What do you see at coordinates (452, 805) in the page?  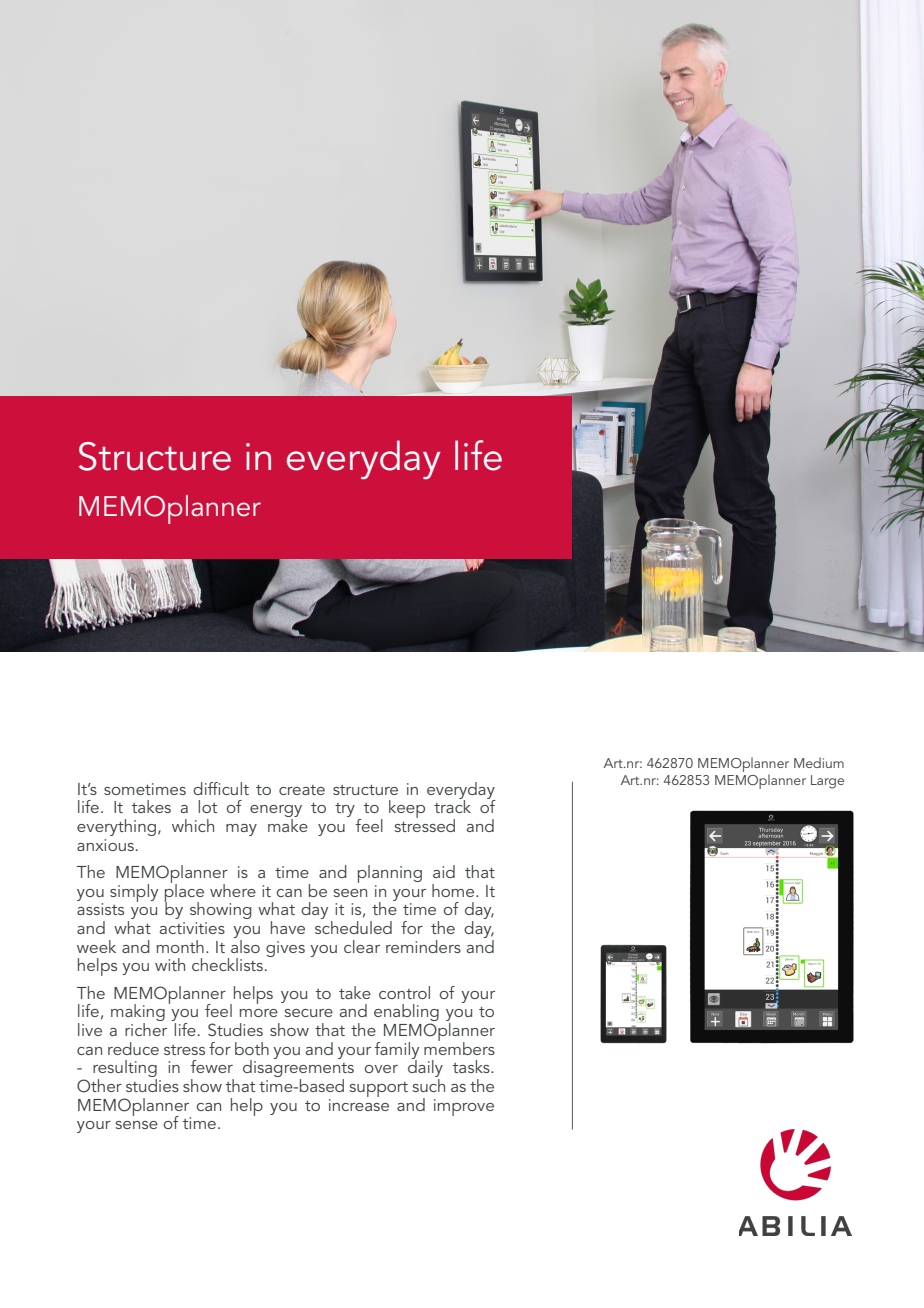 I see `track` at bounding box center [452, 805].
